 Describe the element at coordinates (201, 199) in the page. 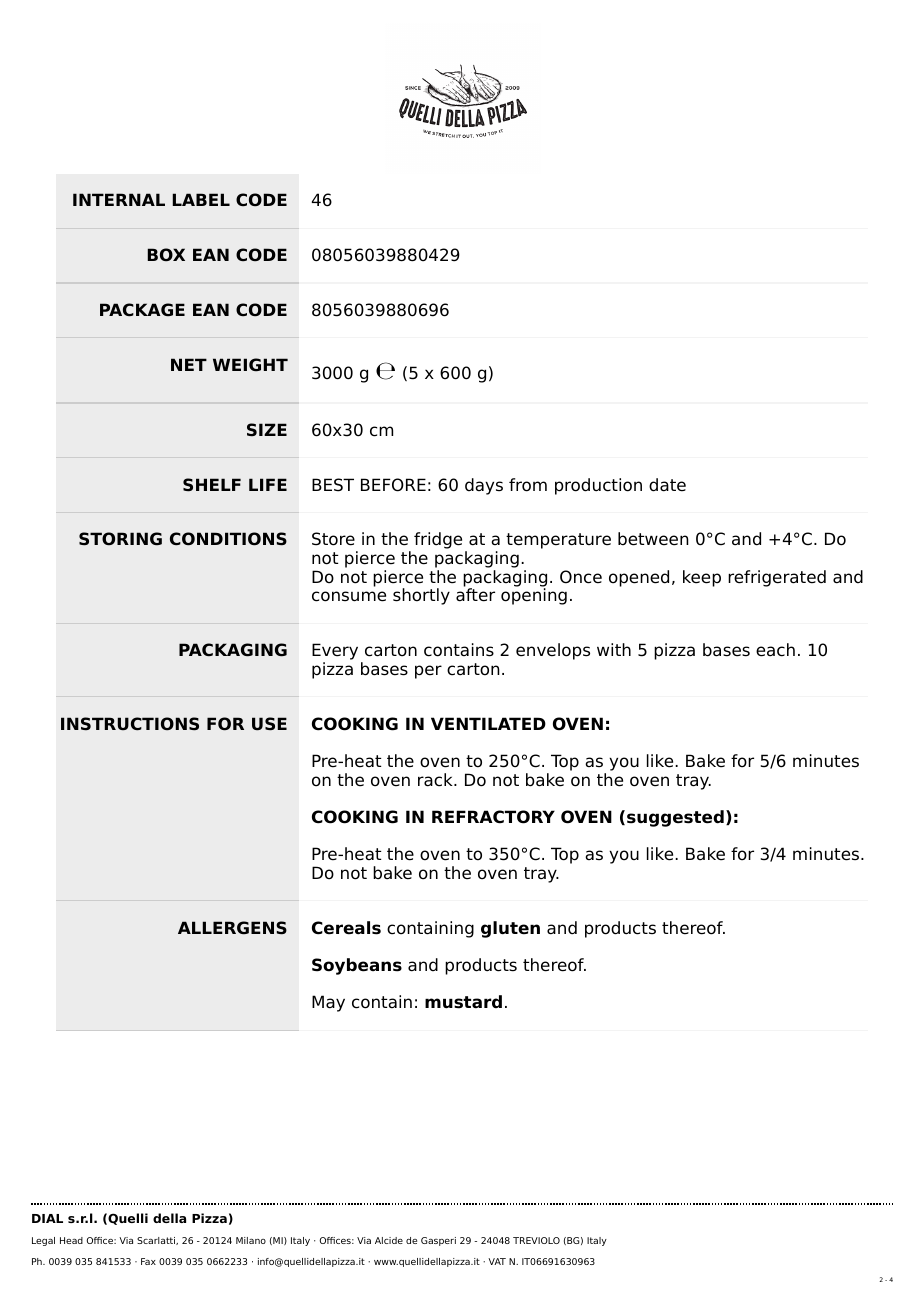

I see `LABEL` at that location.
